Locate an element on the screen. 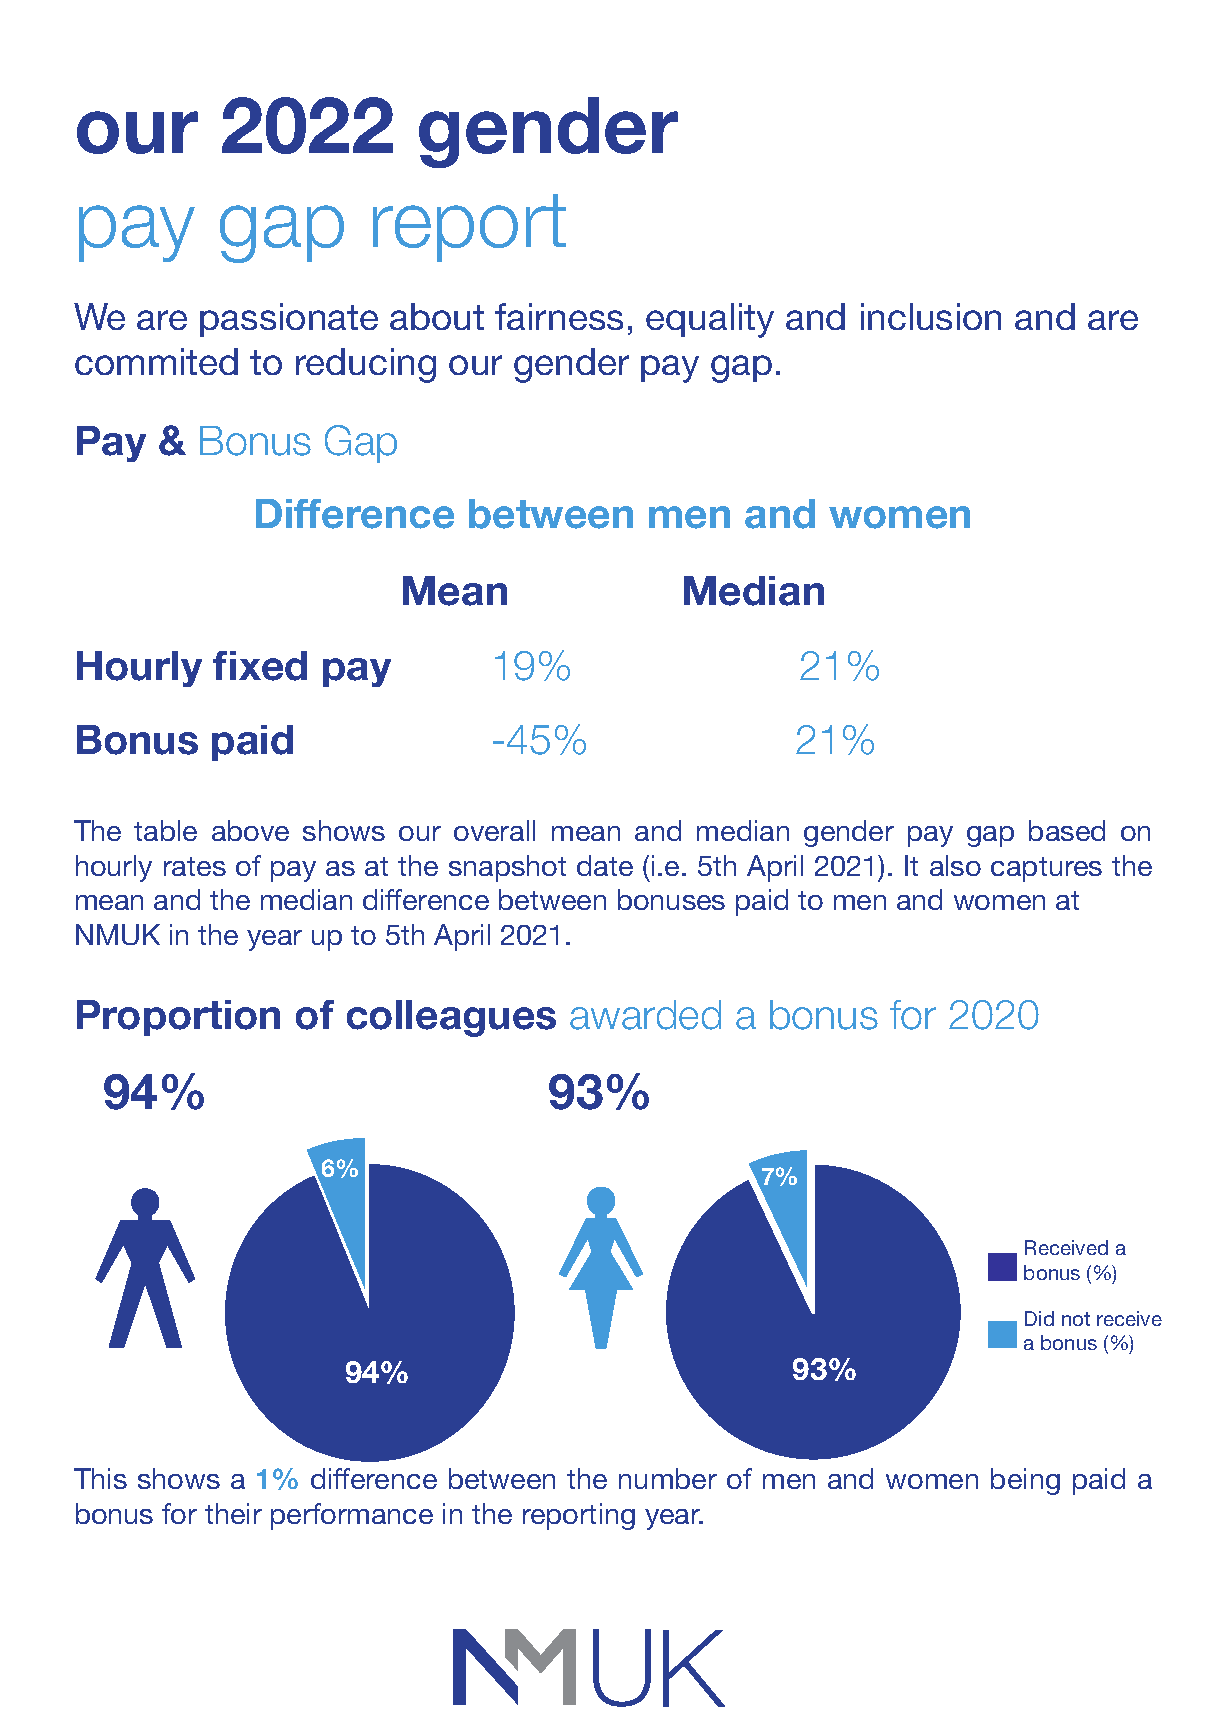 This screenshot has width=1227, height=1736. rates is located at coordinates (195, 866).
